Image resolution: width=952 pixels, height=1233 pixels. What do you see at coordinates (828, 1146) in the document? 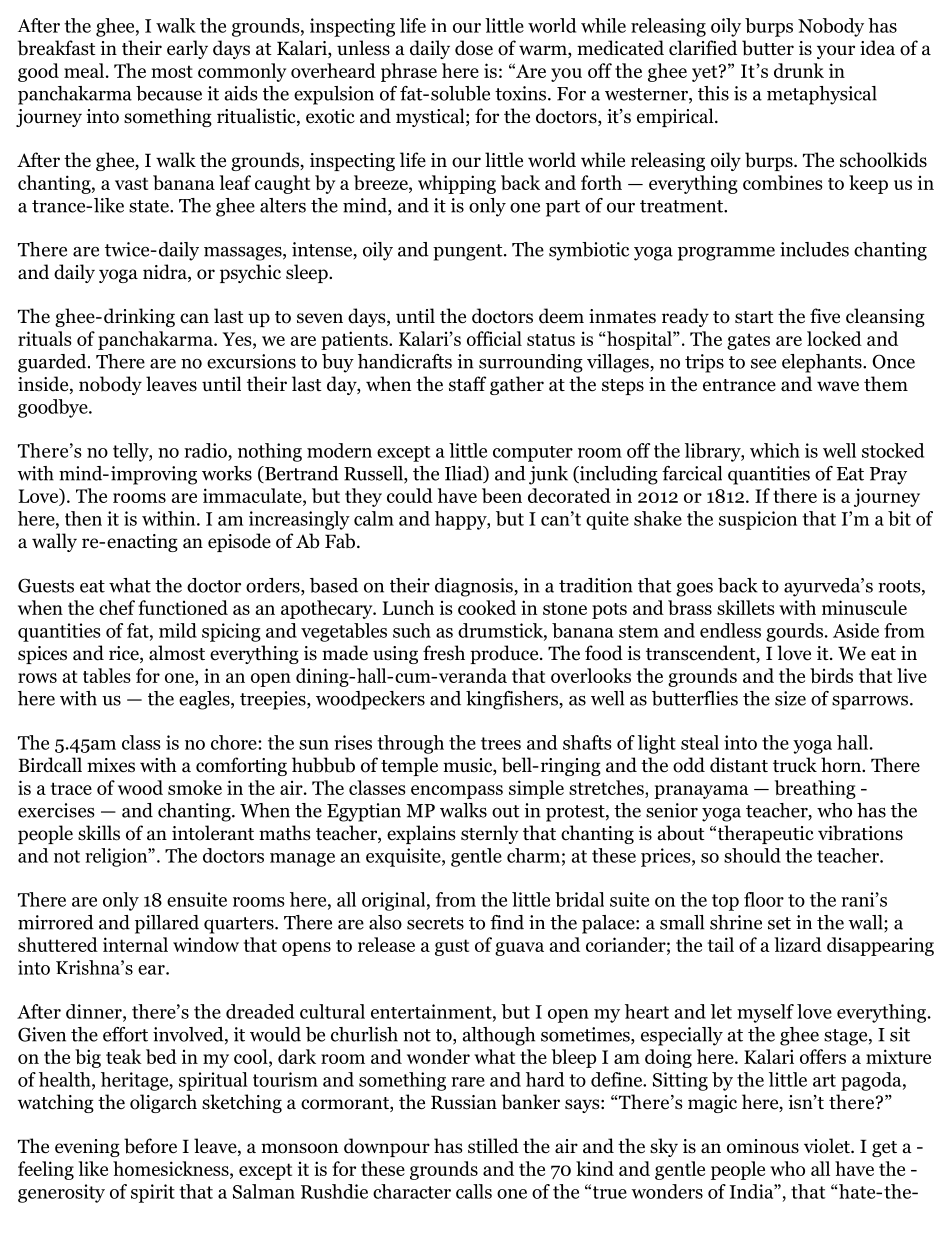
I see `violet` at bounding box center [828, 1146].
